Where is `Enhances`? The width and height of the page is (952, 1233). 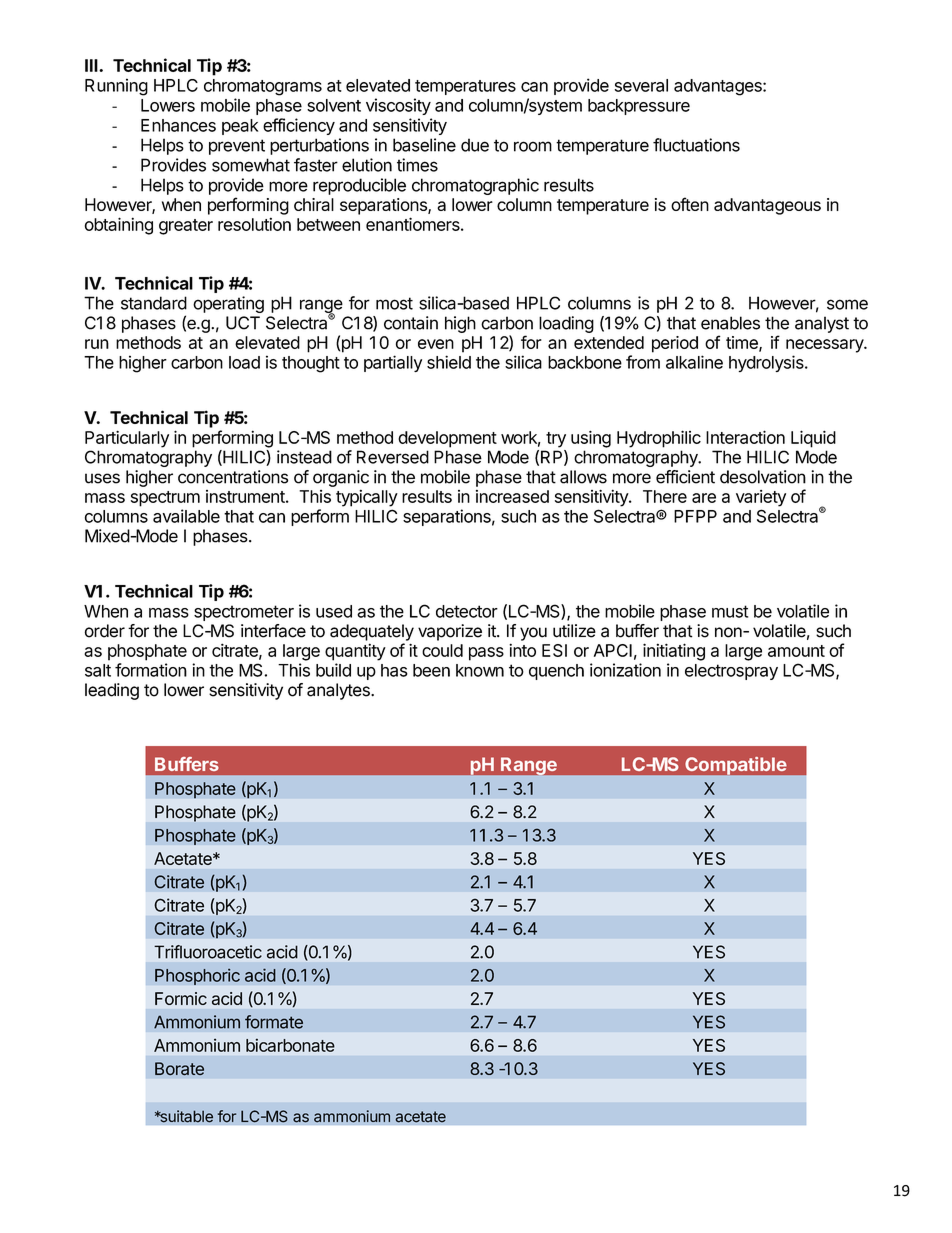
Enhances is located at coordinates (178, 125).
